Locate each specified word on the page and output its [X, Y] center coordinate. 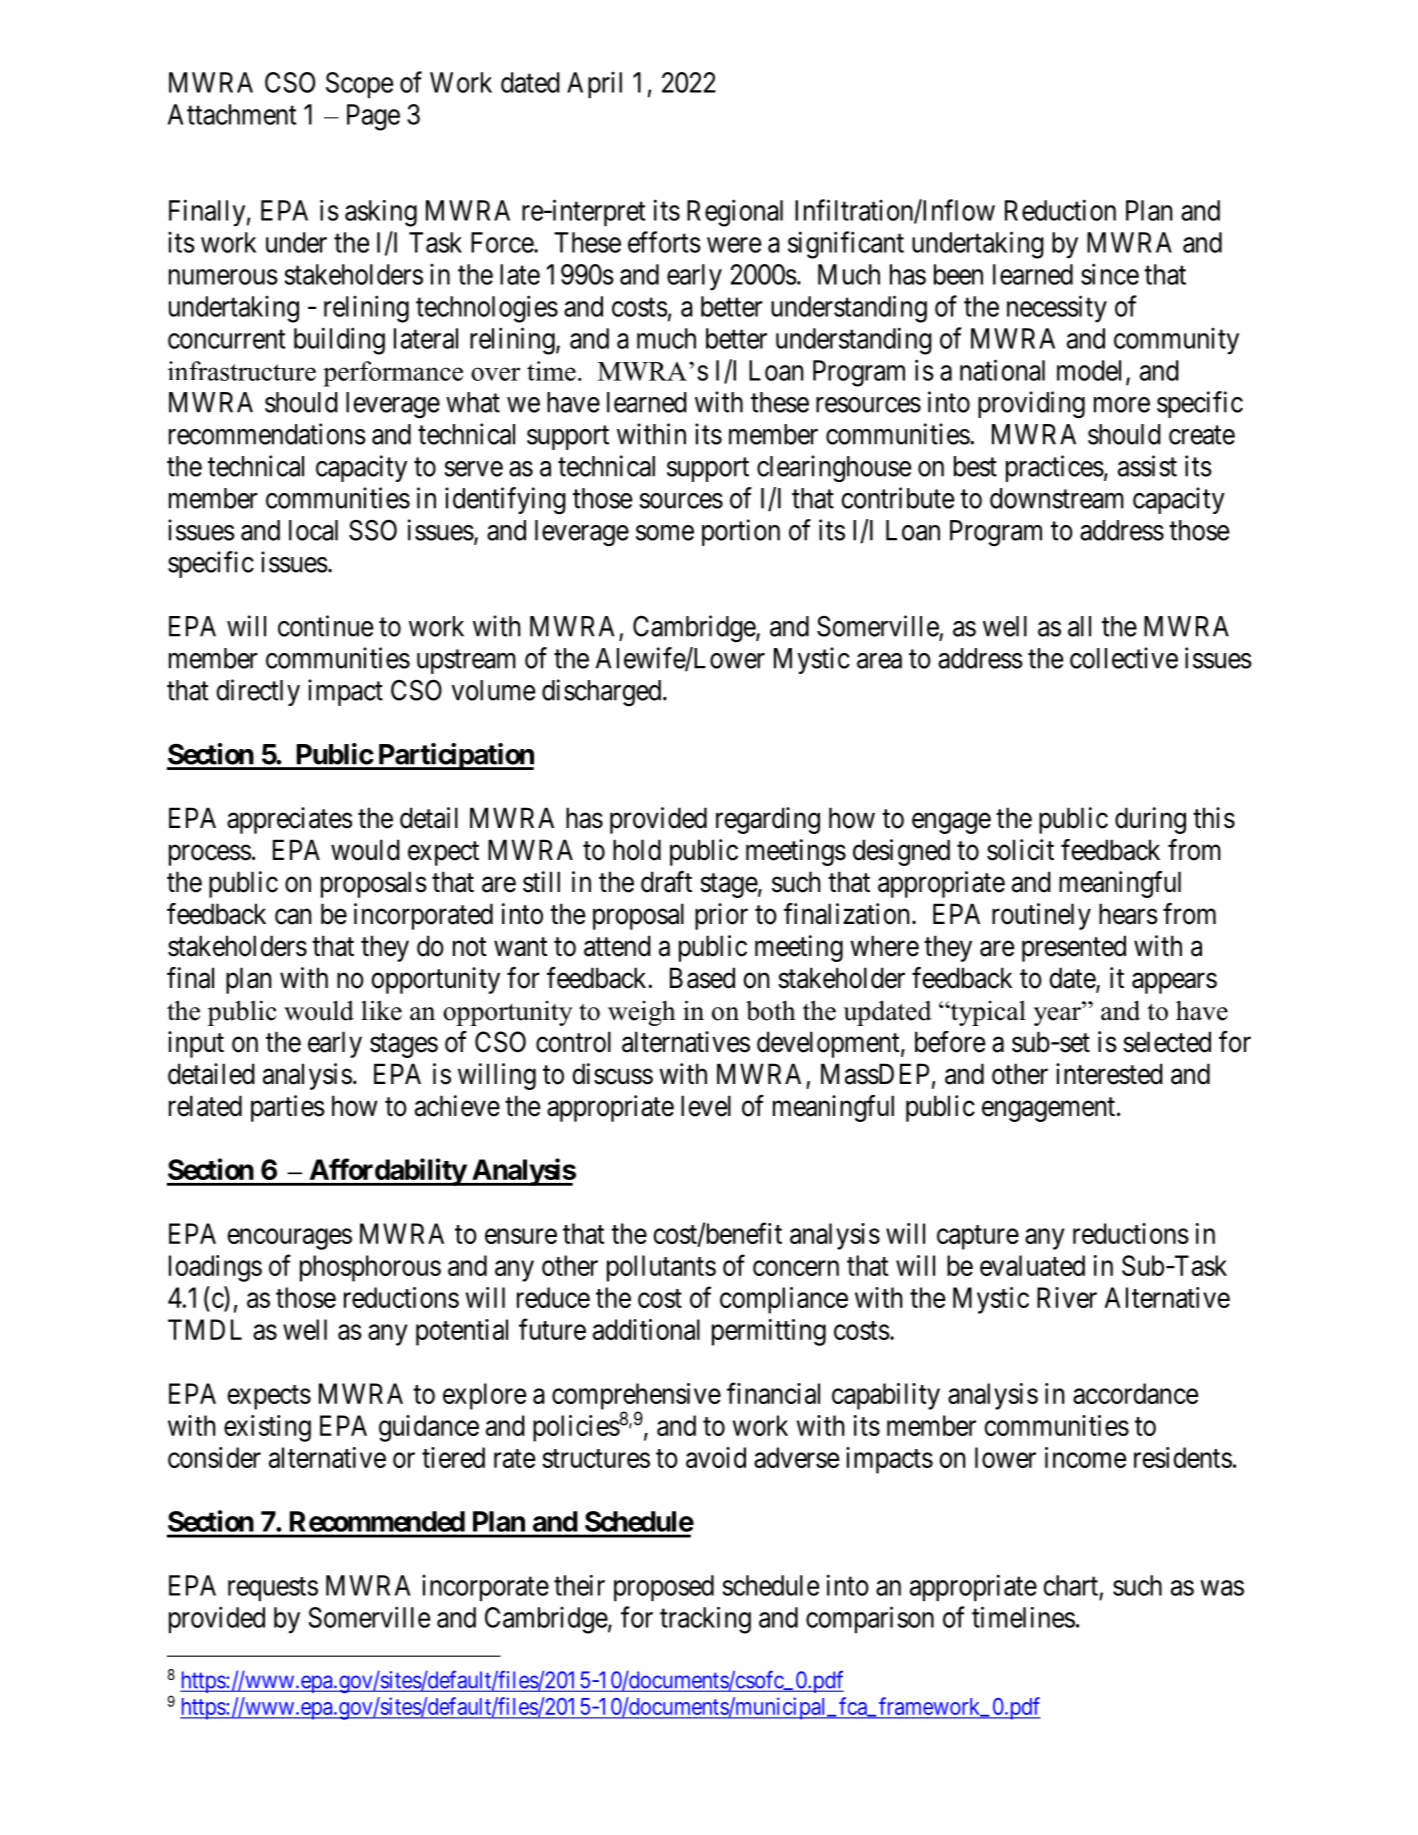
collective [1124, 658]
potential [462, 1332]
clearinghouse [834, 469]
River [1067, 1297]
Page [373, 117]
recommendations [267, 434]
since [1110, 274]
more [1122, 405]
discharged [603, 693]
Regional [735, 213]
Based [702, 978]
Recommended [377, 1521]
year [1058, 1016]
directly [258, 692]
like [381, 1010]
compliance [784, 1300]
